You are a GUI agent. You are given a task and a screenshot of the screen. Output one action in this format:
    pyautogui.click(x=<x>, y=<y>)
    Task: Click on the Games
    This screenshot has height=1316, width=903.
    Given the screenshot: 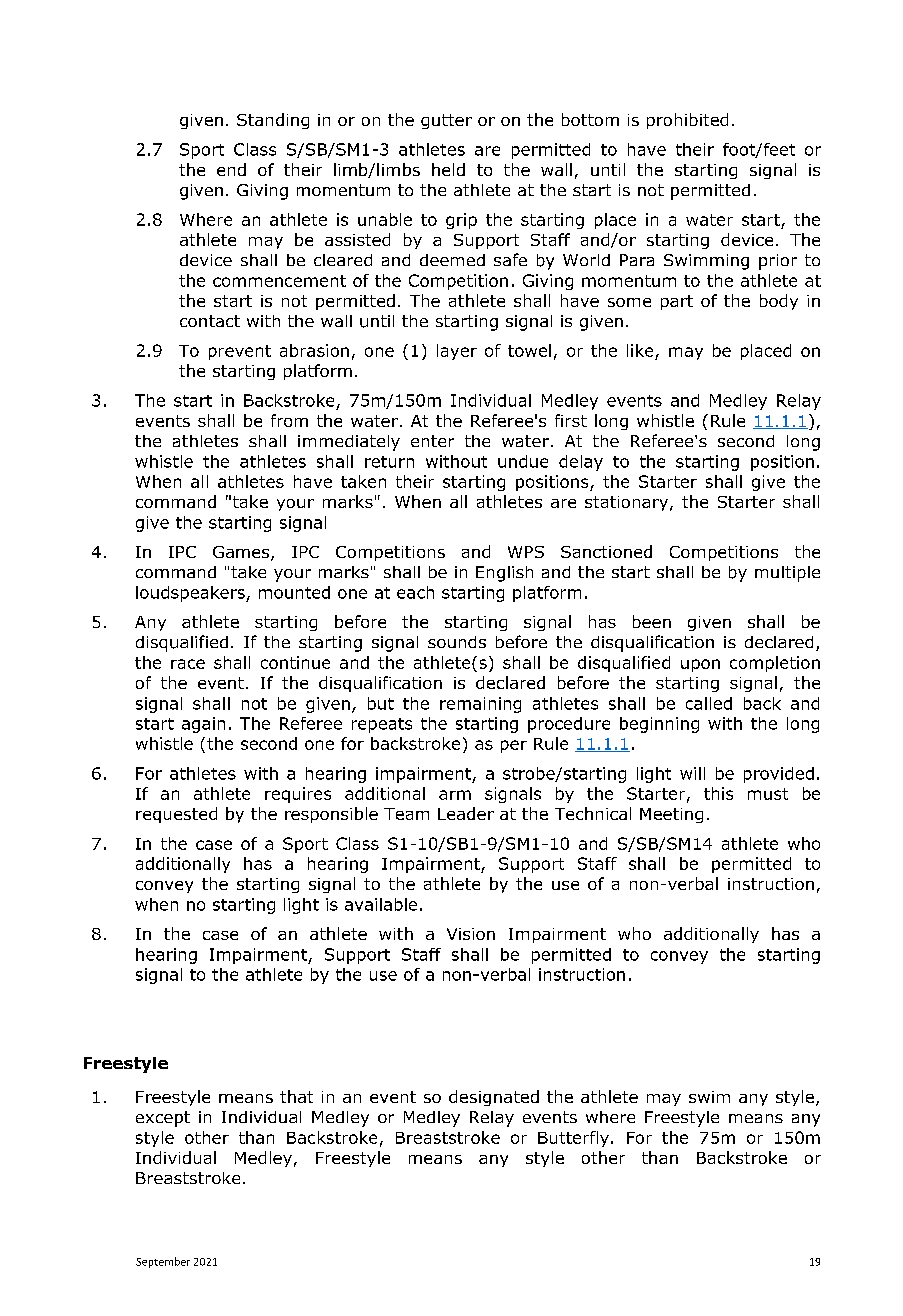 What is the action you would take?
    pyautogui.click(x=242, y=553)
